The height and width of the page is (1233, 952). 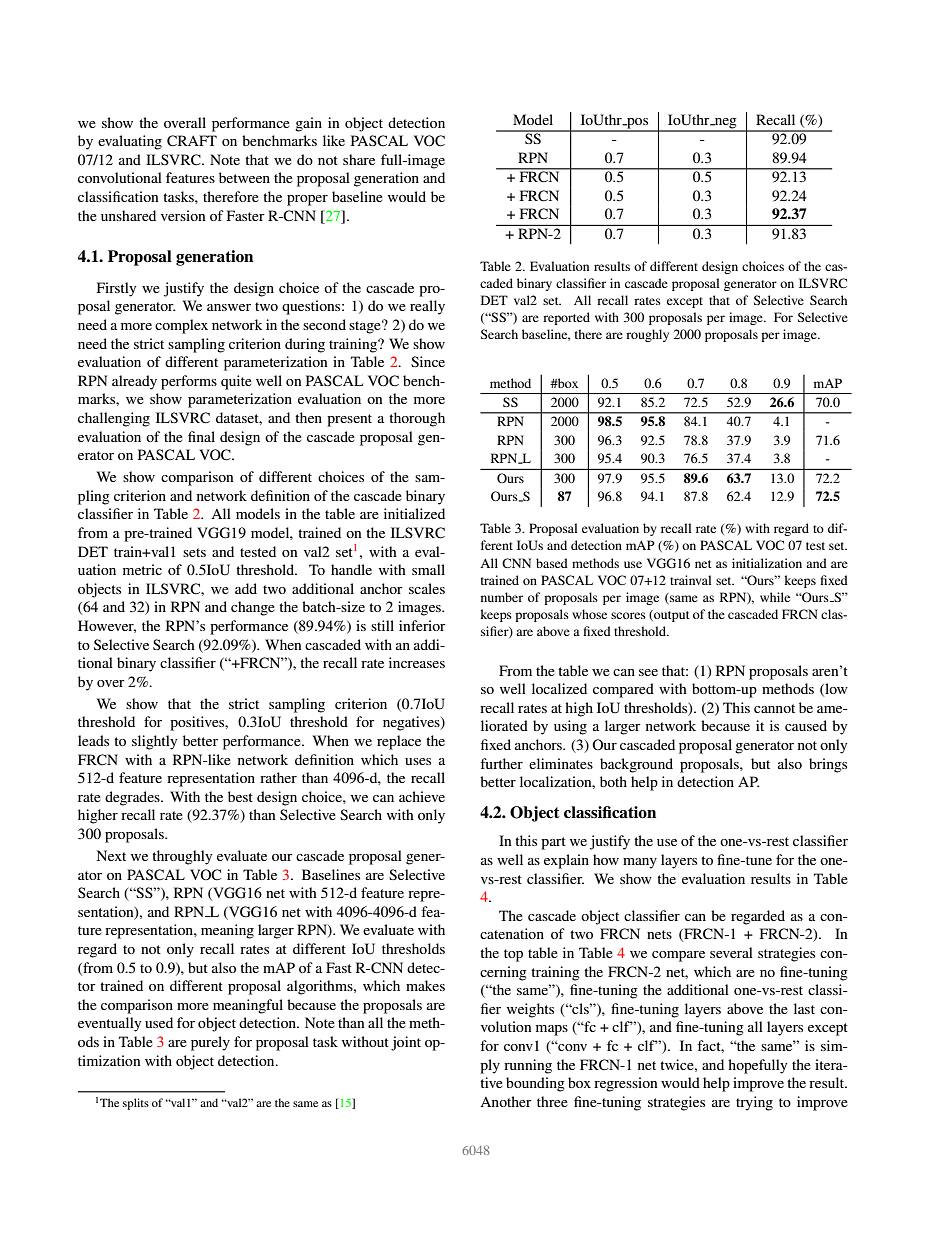 I want to click on gain, so click(x=308, y=124).
